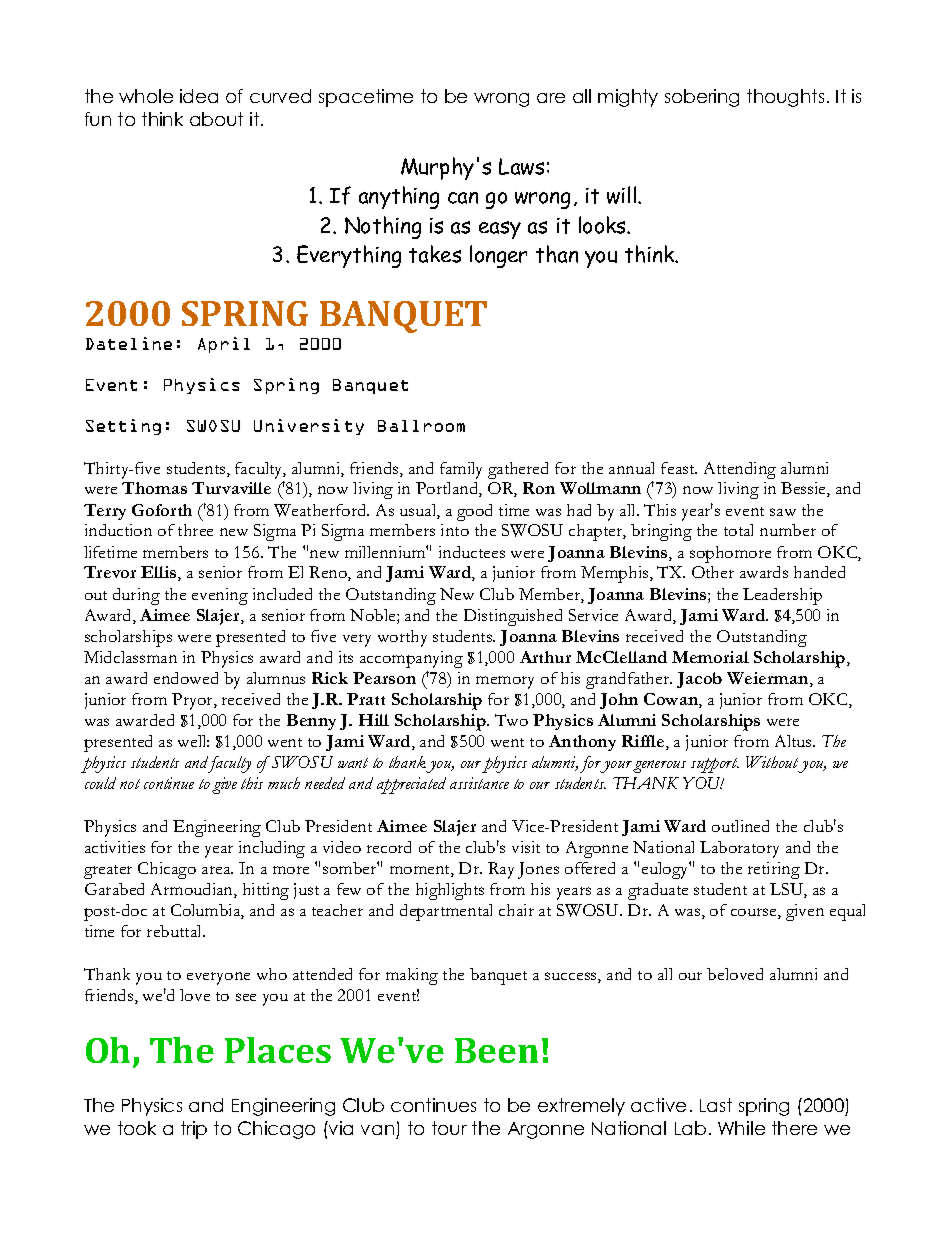 Image resolution: width=952 pixels, height=1233 pixels. What do you see at coordinates (216, 119) in the screenshot?
I see `about` at bounding box center [216, 119].
